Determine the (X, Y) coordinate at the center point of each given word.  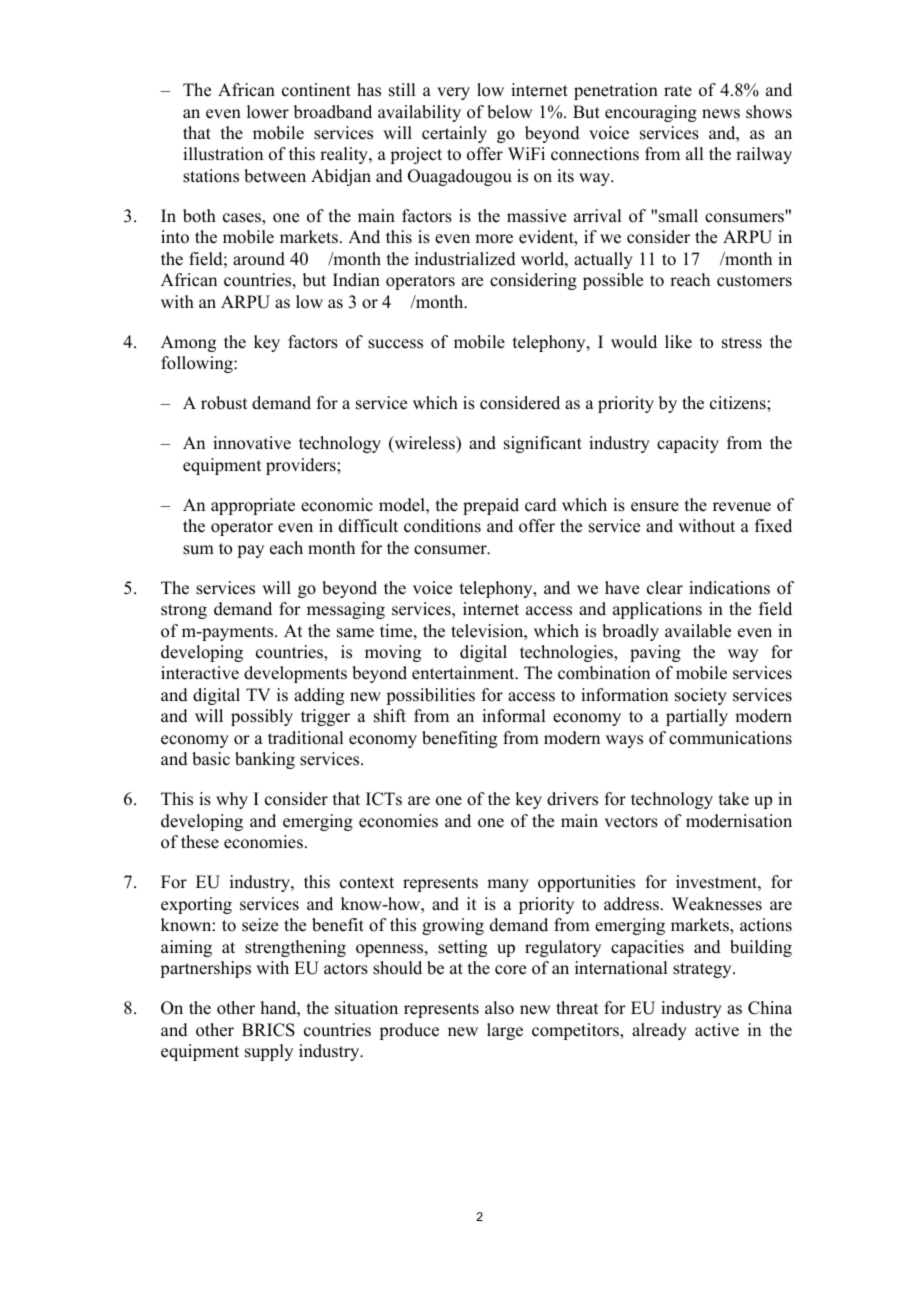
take (734, 799)
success (395, 344)
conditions (442, 526)
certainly (454, 134)
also (499, 1008)
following (198, 364)
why (232, 800)
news (721, 114)
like (678, 342)
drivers (572, 799)
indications (729, 588)
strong (184, 611)
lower (268, 112)
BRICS (268, 1030)
